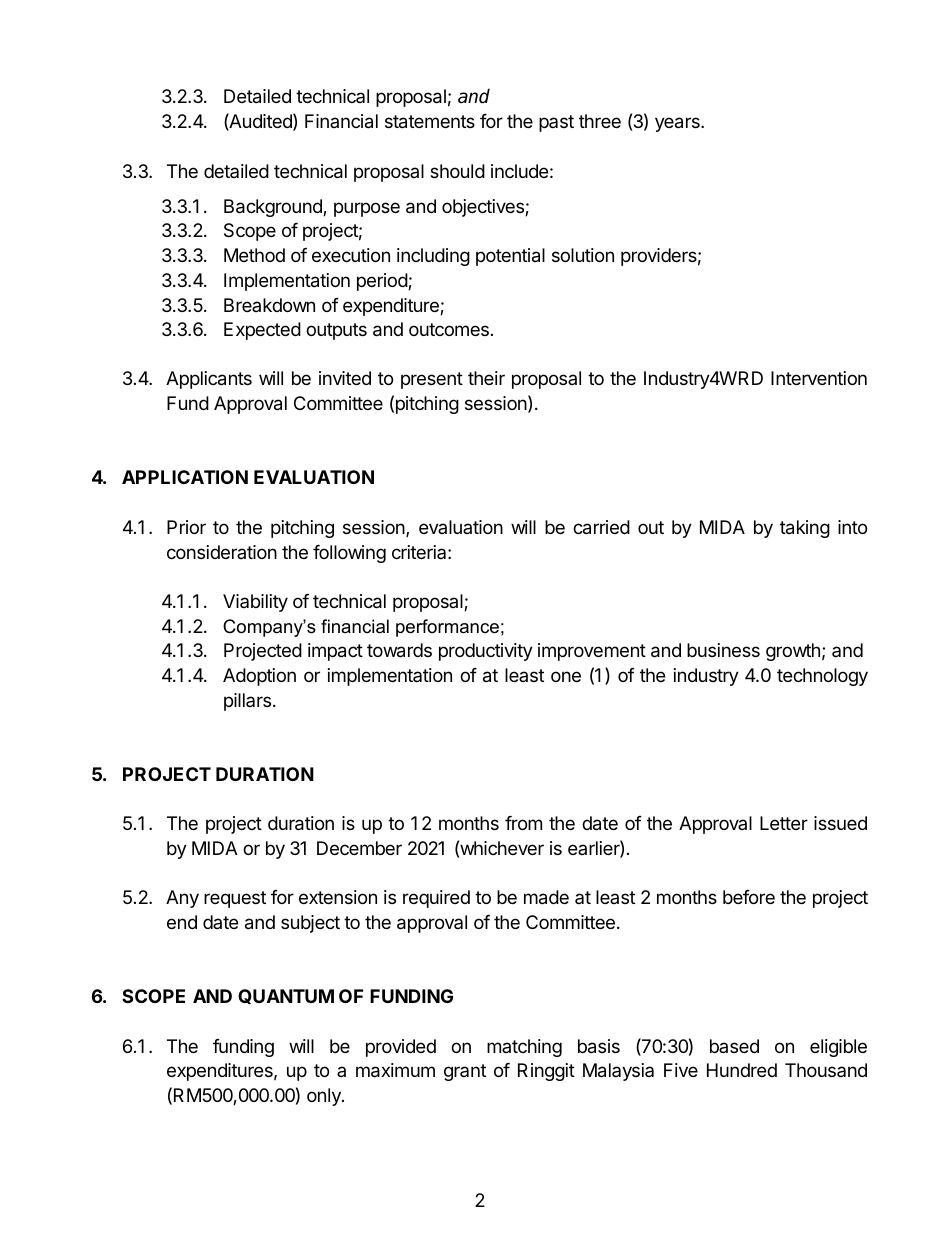 The image size is (952, 1233). I want to click on their, so click(486, 378).
